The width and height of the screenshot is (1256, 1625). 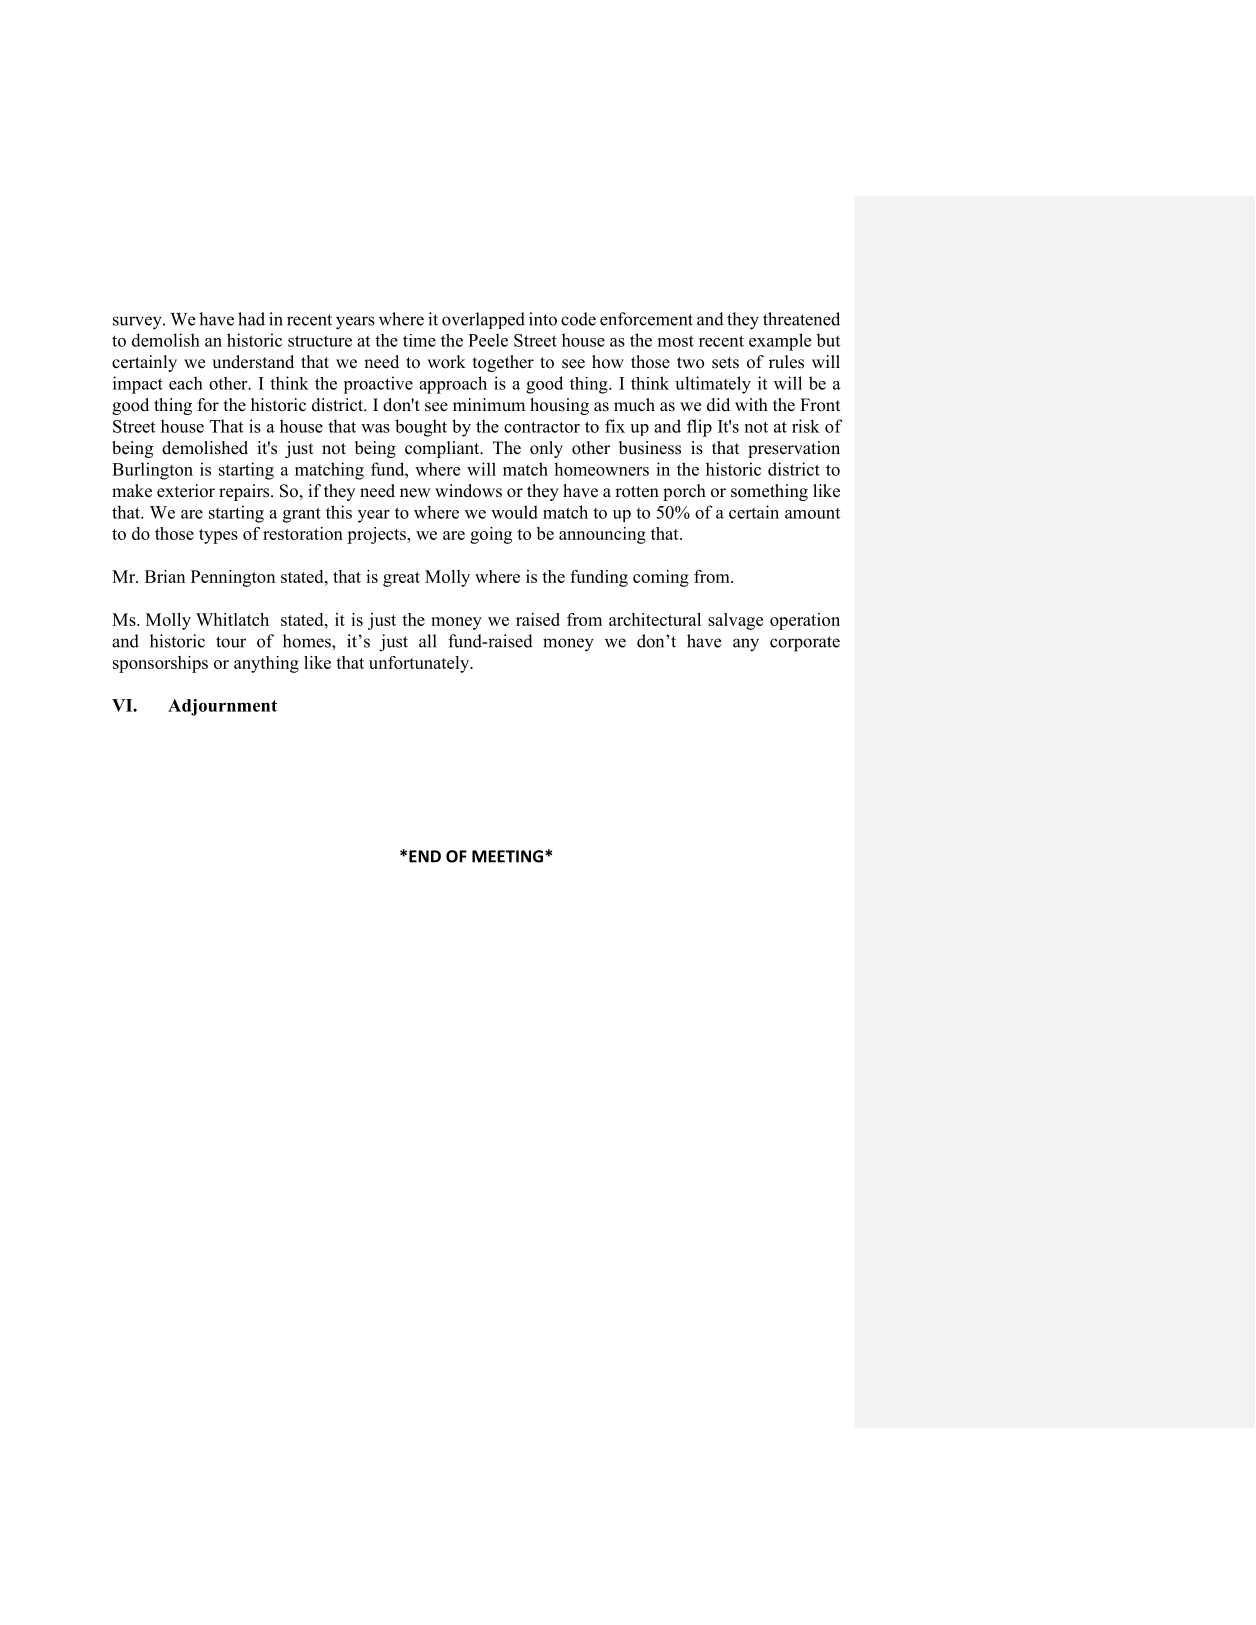 I want to click on compliant, so click(x=443, y=449).
